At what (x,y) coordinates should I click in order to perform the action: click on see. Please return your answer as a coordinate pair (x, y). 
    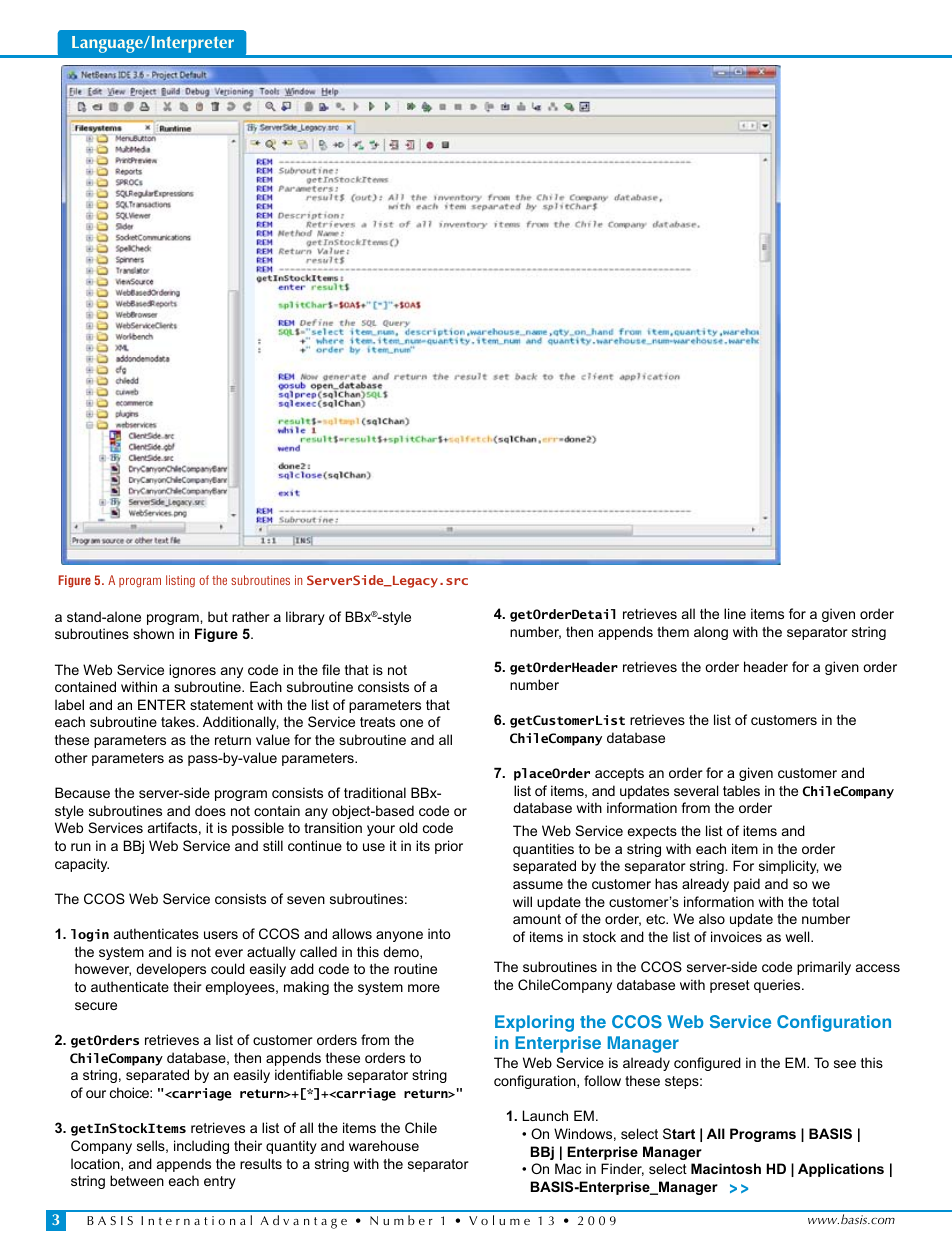
    Looking at the image, I should click on (845, 1064).
